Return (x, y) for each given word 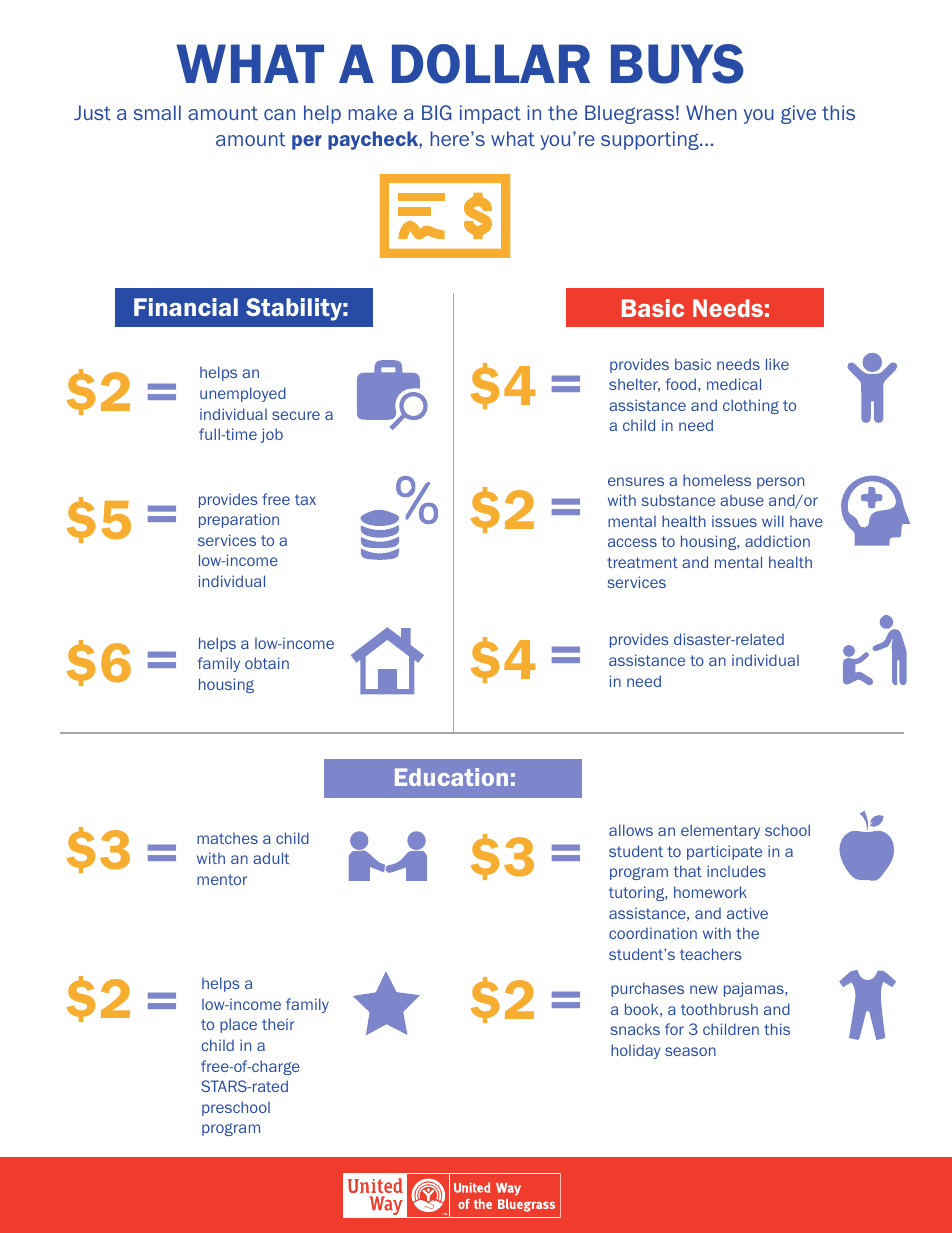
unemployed (243, 394)
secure (296, 415)
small (157, 112)
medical (734, 384)
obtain (267, 663)
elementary (720, 831)
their (278, 1024)
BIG (437, 112)
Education (451, 777)
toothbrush (719, 1009)
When (711, 112)
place (238, 1025)
